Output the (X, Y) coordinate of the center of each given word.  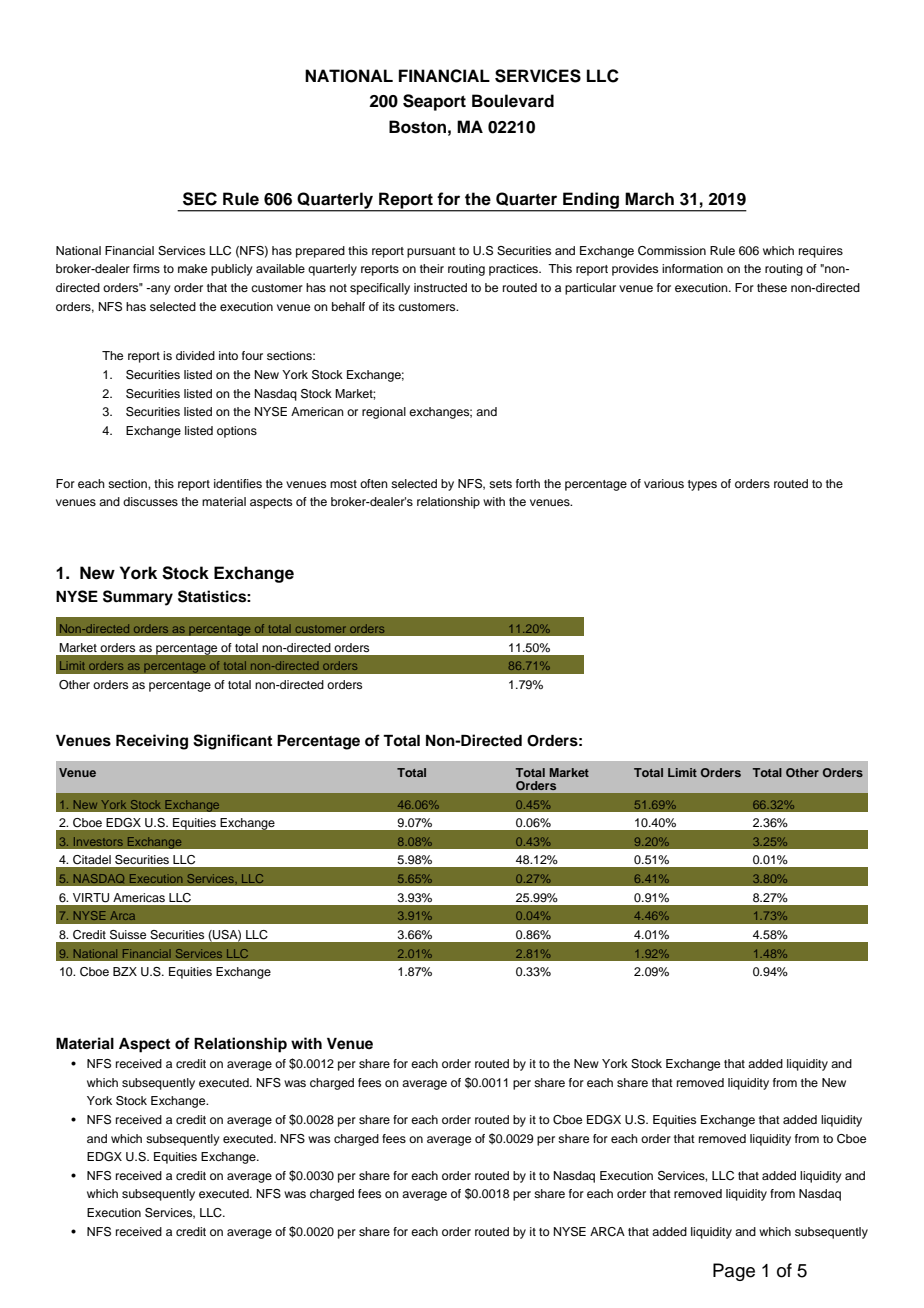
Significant (232, 742)
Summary (138, 598)
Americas (139, 897)
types (702, 485)
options (237, 432)
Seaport (434, 102)
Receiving (152, 742)
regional (384, 413)
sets (500, 484)
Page (734, 1272)
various (664, 483)
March (649, 199)
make (192, 268)
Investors (98, 841)
